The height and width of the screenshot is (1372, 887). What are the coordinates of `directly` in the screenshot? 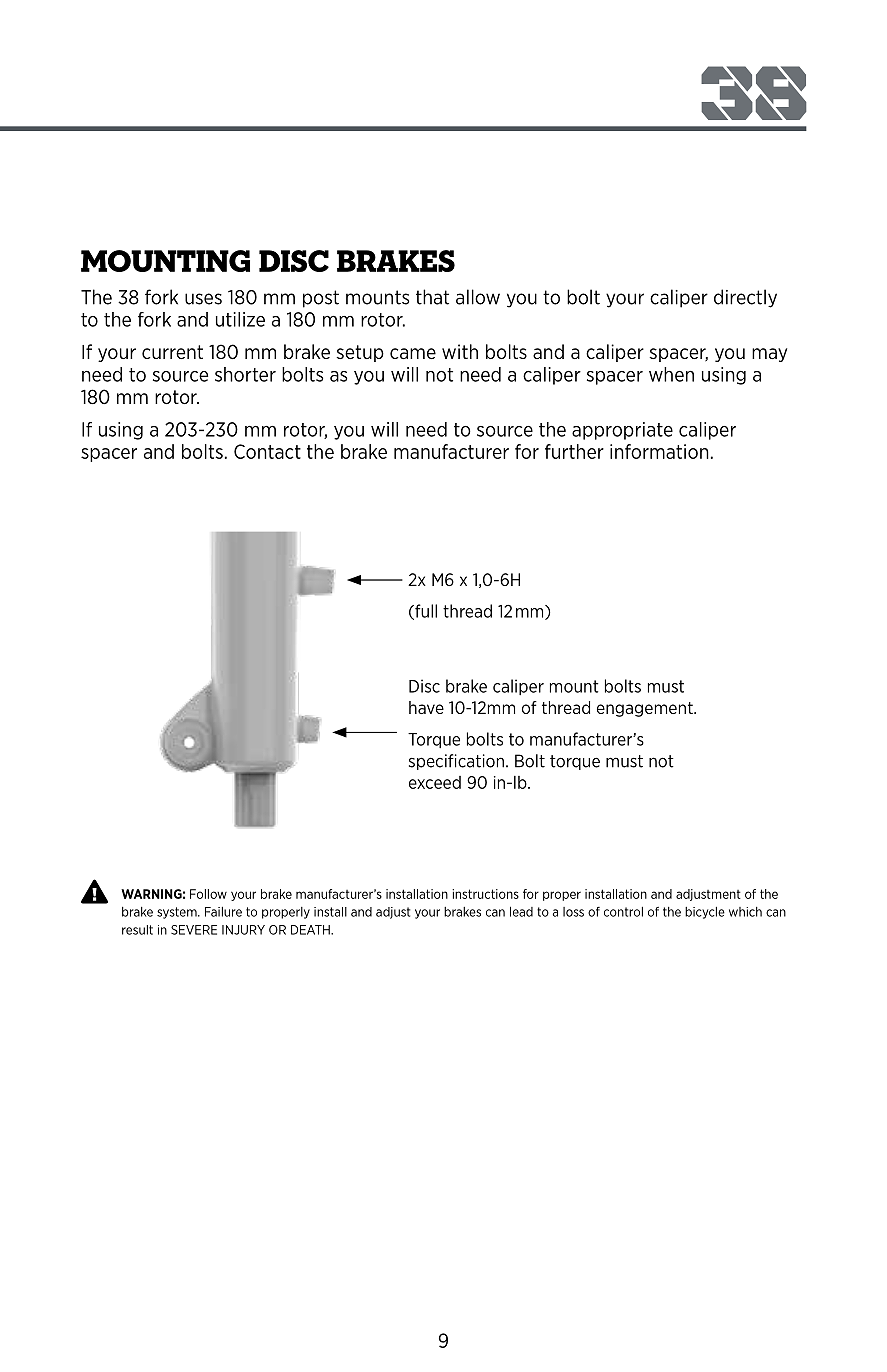 It's located at (745, 298).
